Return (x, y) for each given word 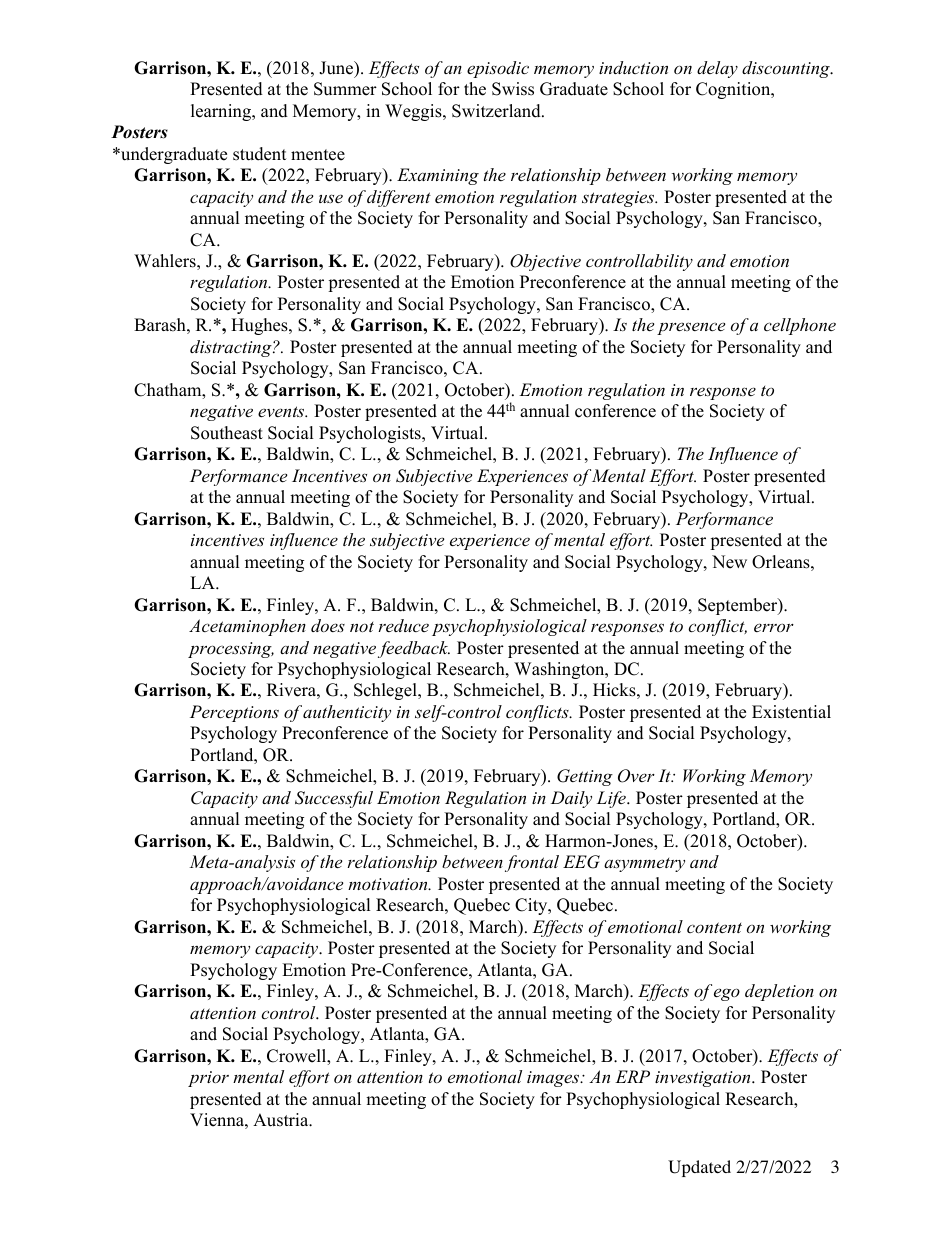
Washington (560, 670)
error (774, 627)
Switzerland (497, 111)
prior (208, 1079)
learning (222, 112)
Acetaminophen (247, 627)
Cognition (734, 90)
